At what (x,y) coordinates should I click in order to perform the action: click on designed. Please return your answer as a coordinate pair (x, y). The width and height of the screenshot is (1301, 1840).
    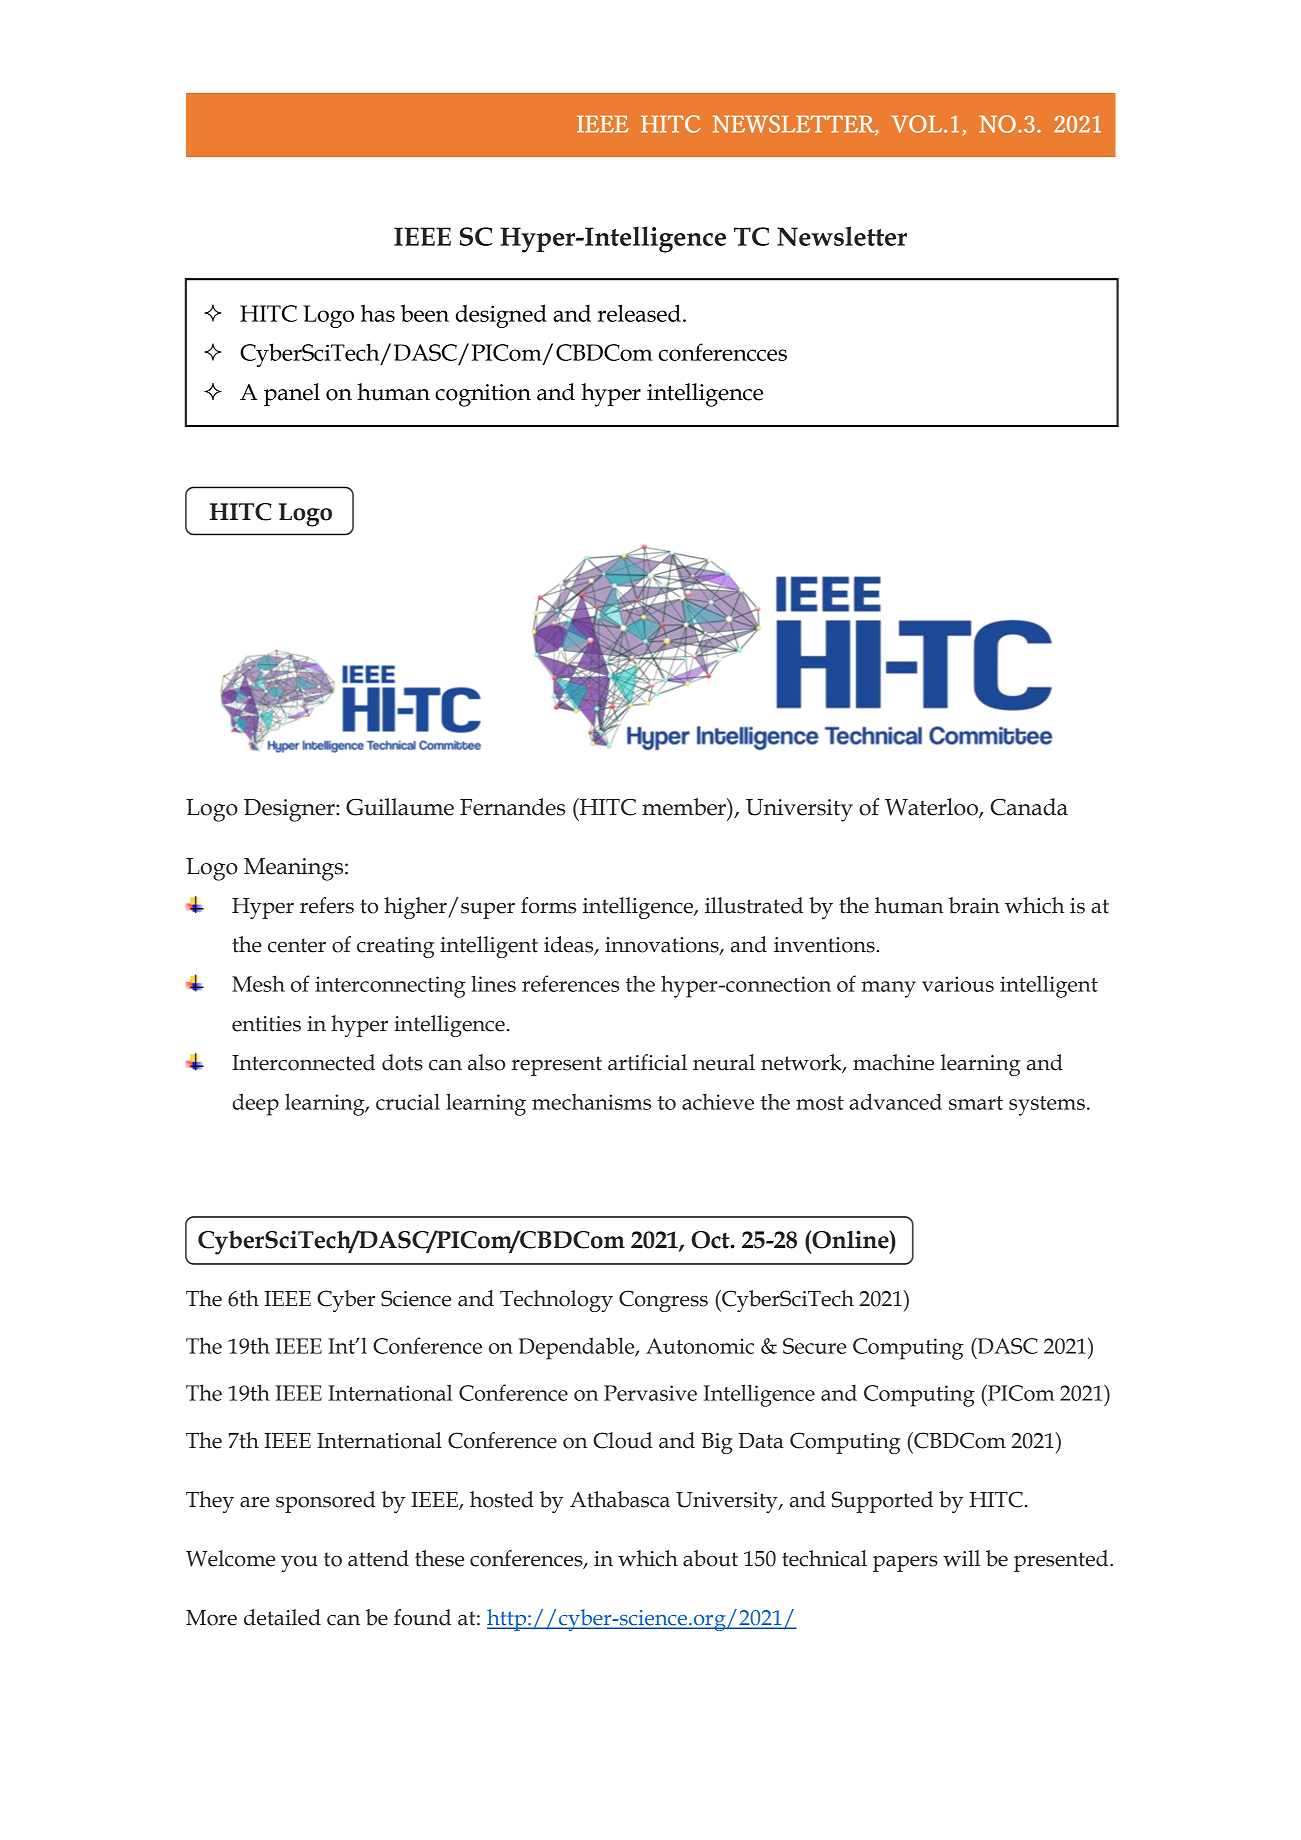
    Looking at the image, I should click on (501, 316).
